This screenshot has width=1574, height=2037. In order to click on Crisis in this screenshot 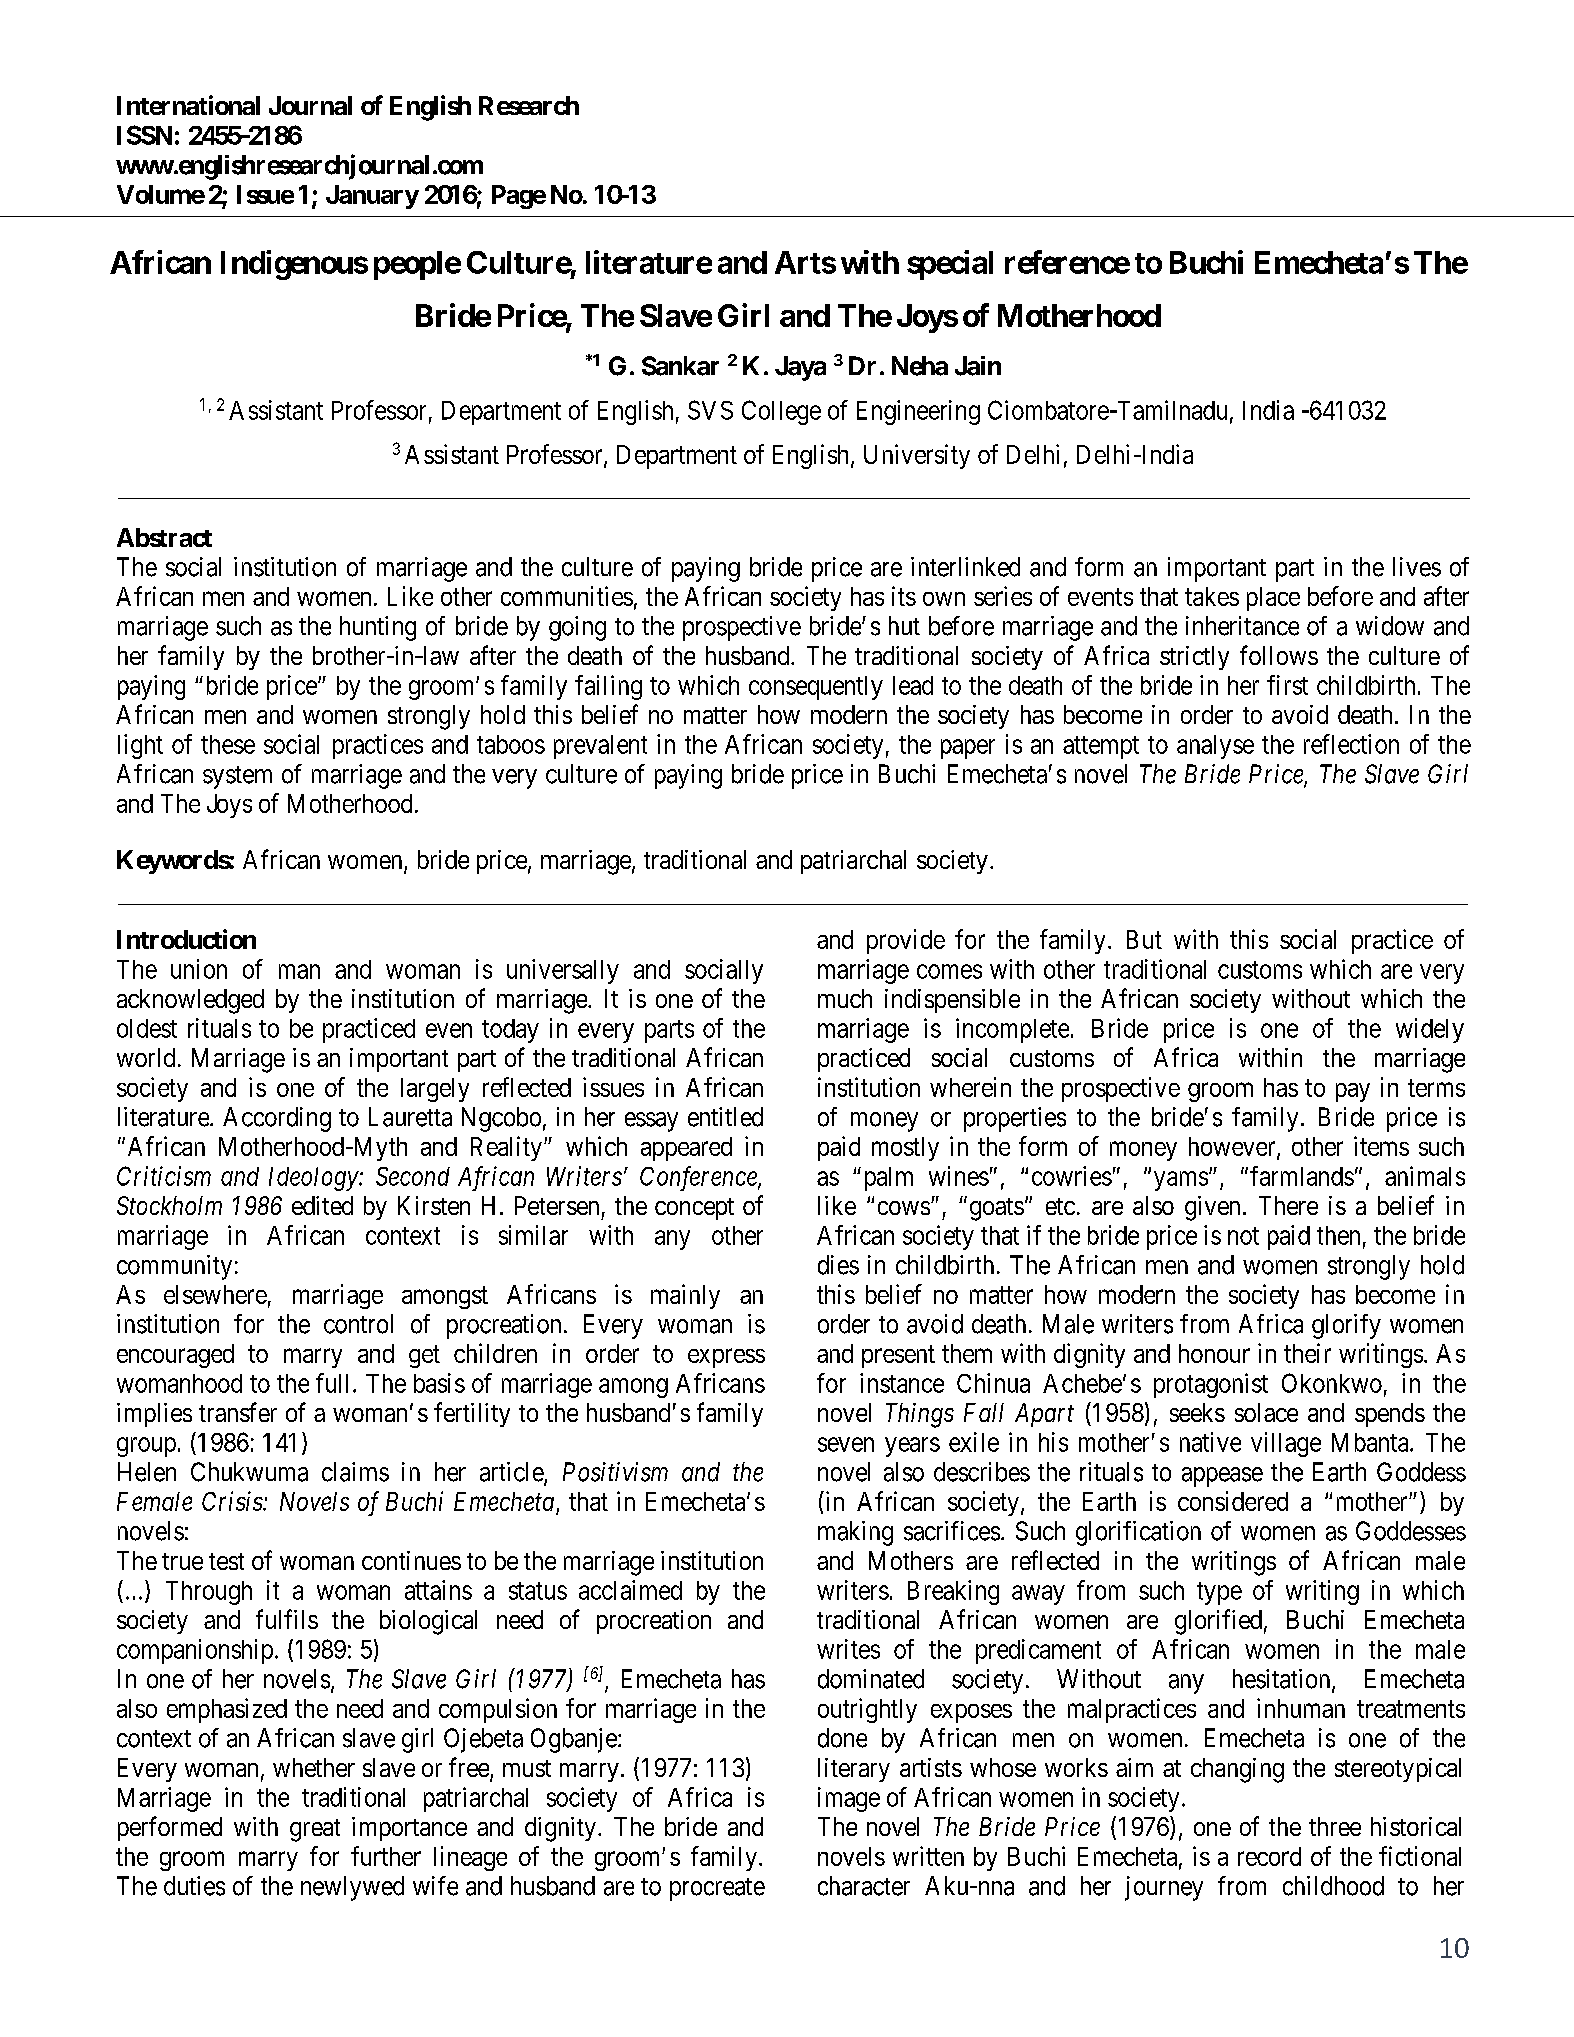, I will do `click(233, 1501)`.
